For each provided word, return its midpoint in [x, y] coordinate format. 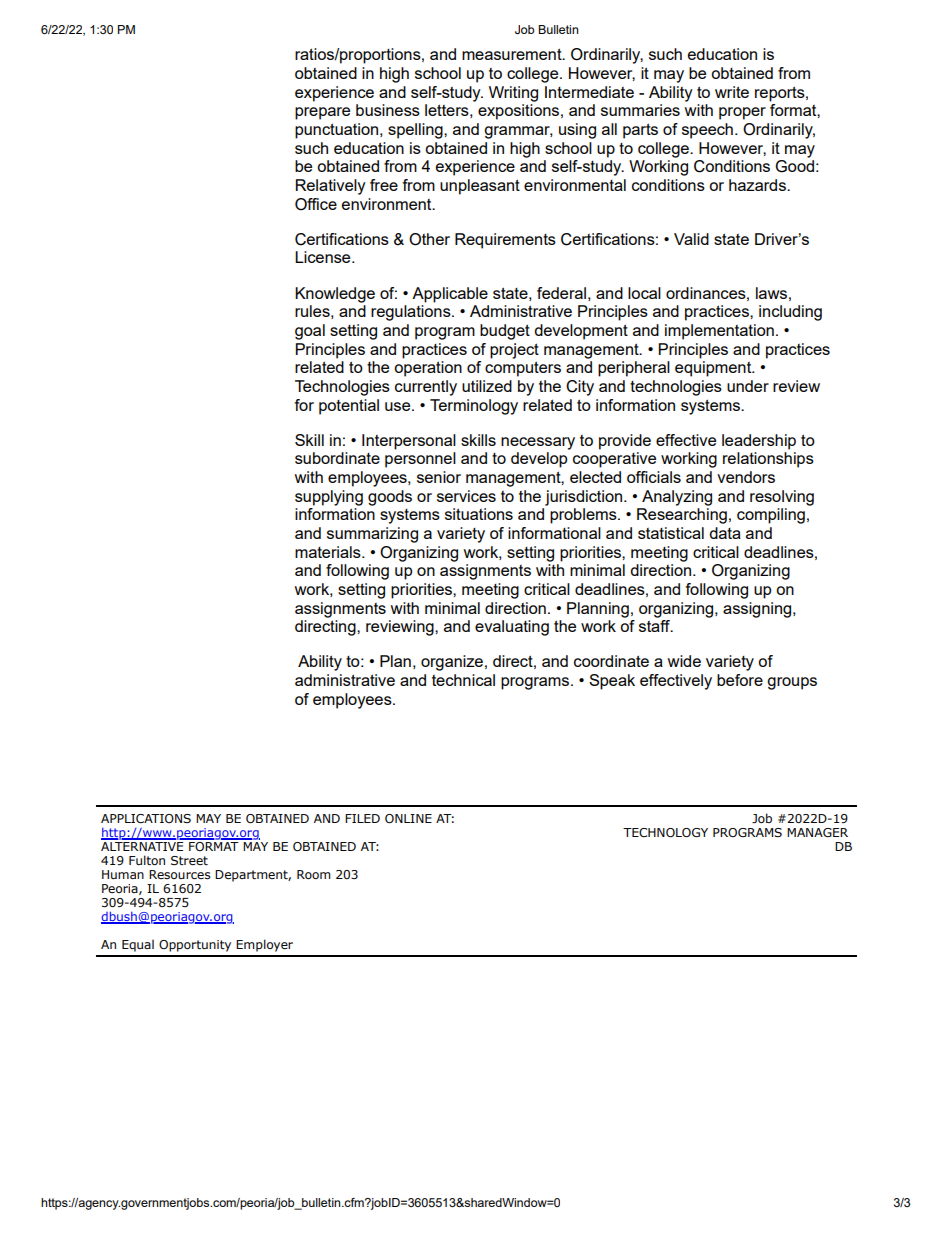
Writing [513, 94]
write [732, 92]
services [466, 496]
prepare [322, 113]
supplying [329, 498]
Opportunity [195, 946]
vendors [746, 477]
